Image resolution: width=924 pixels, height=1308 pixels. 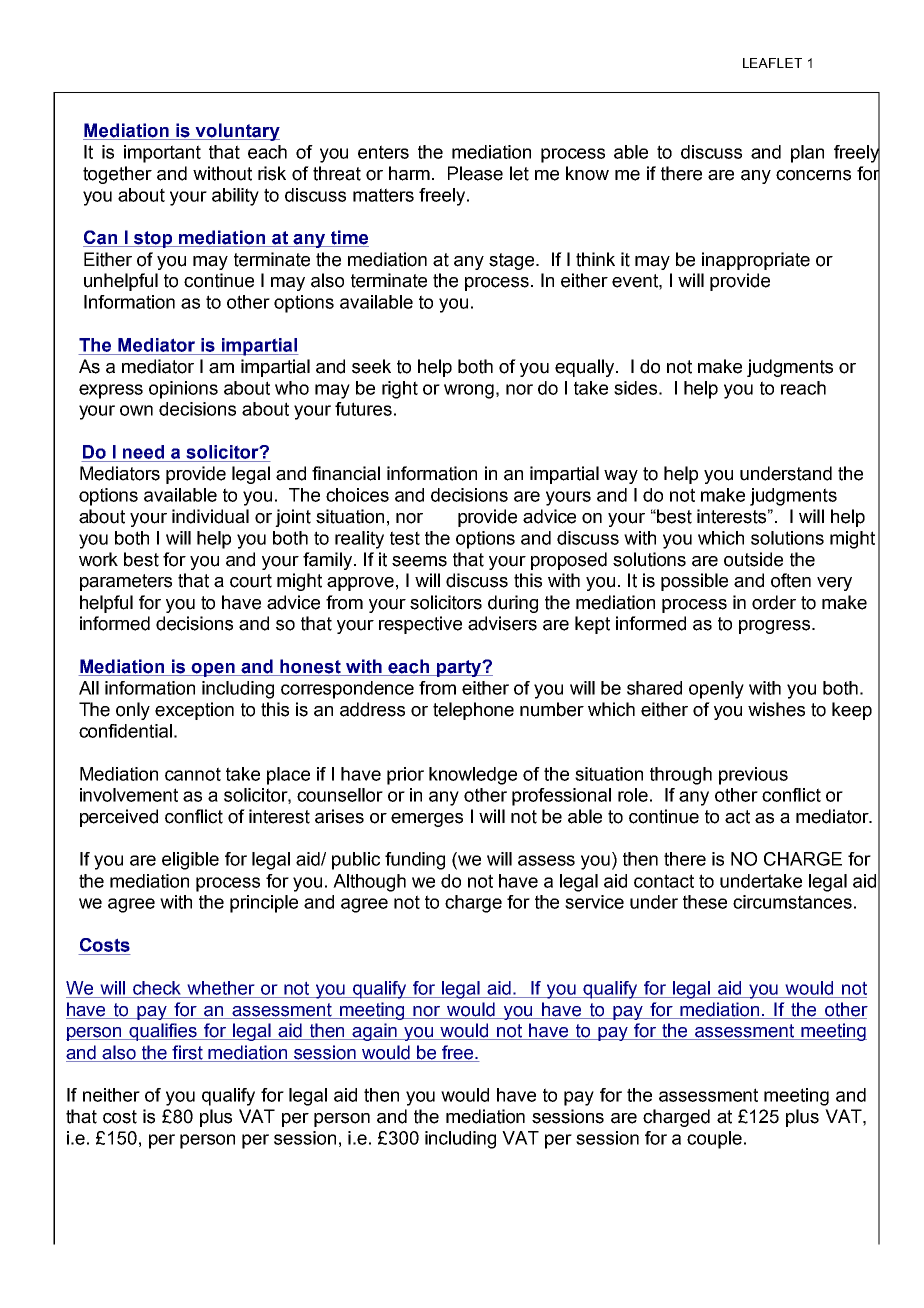 I want to click on couple, so click(x=714, y=1140).
